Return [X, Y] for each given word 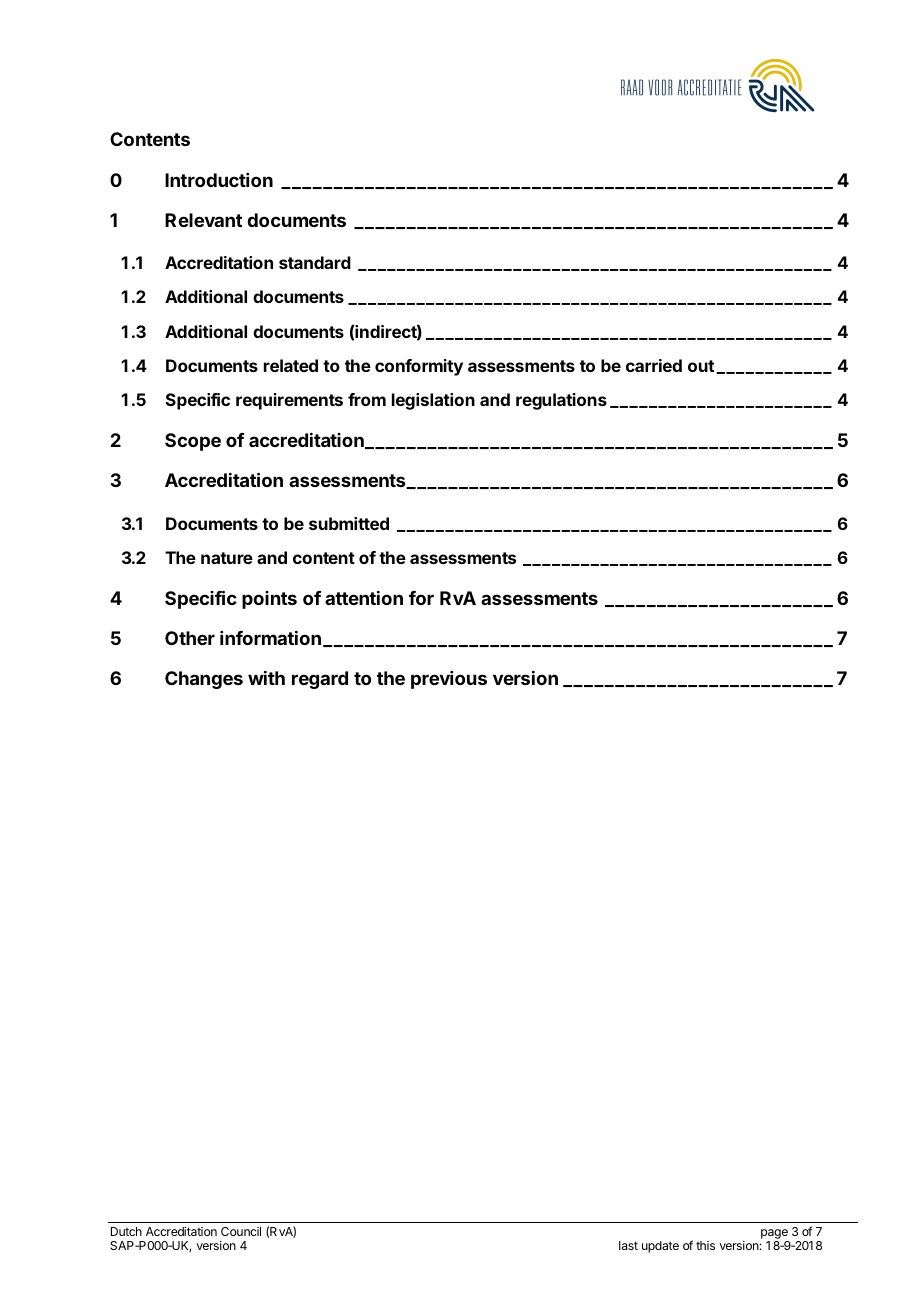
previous [449, 680]
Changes [204, 680]
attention [364, 598]
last [628, 1245]
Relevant [203, 220]
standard [315, 262]
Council [241, 1231]
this [705, 1245]
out [701, 366]
